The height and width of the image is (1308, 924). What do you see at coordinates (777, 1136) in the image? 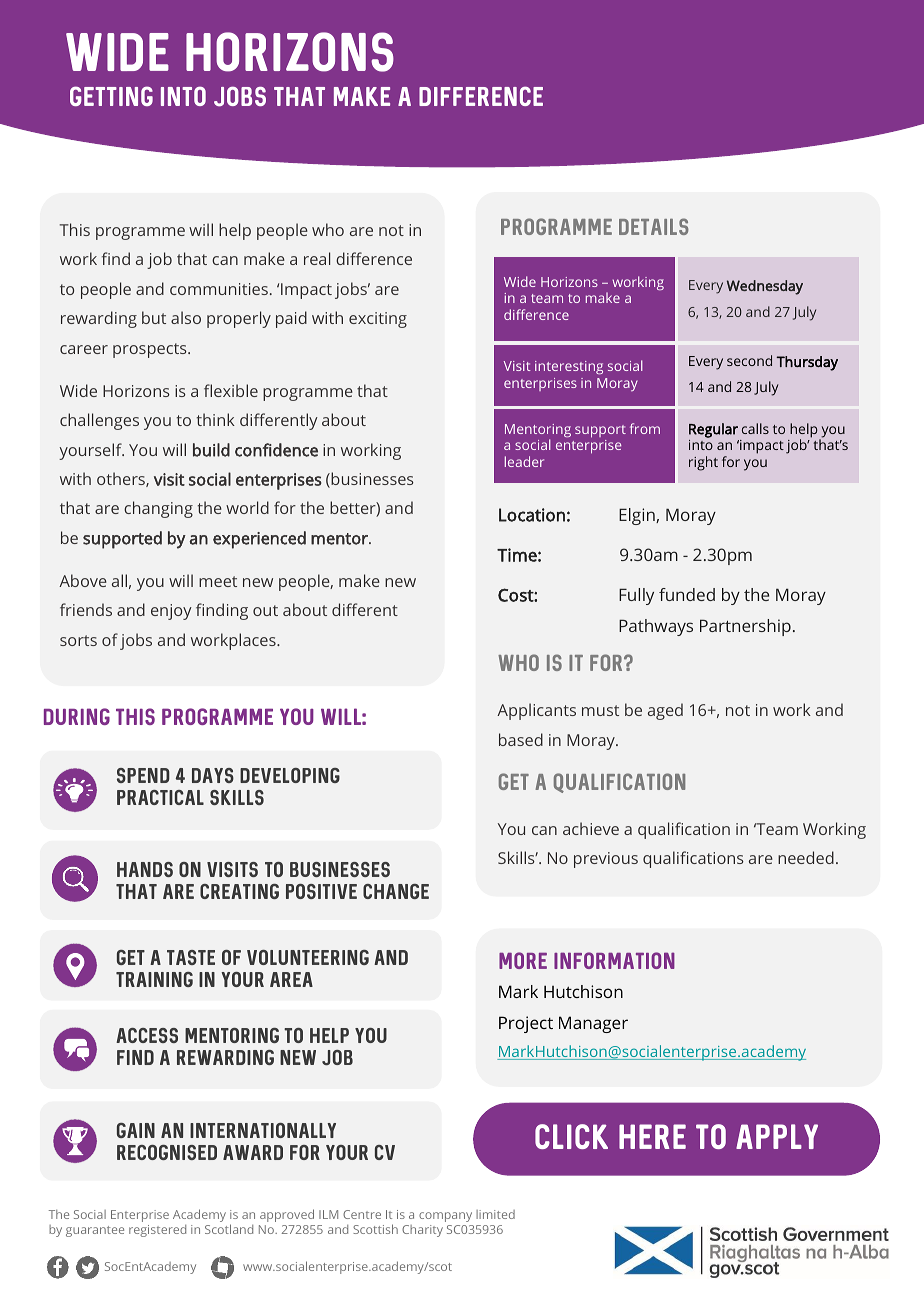
I see `apply` at bounding box center [777, 1136].
